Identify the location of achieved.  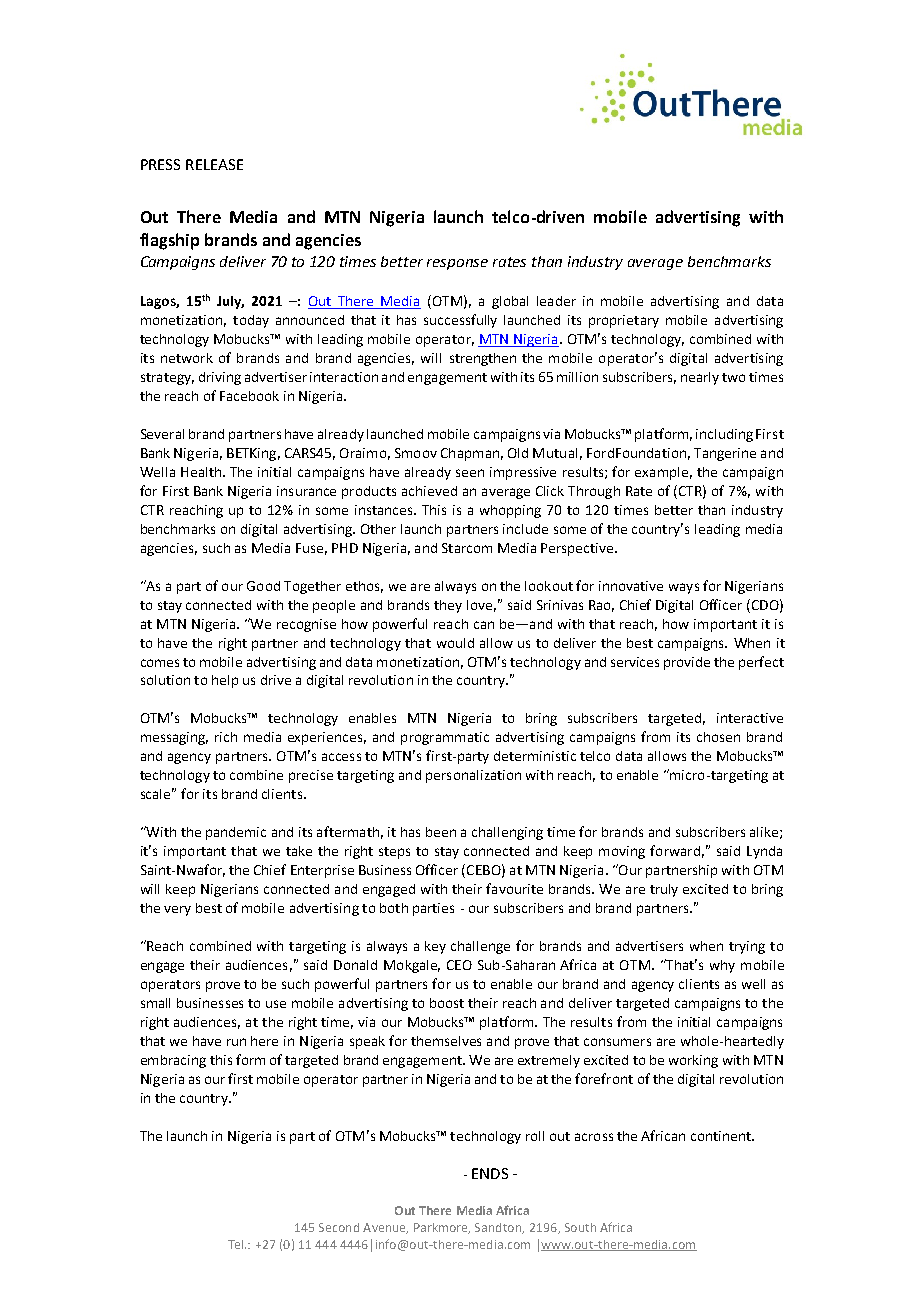
(429, 491).
